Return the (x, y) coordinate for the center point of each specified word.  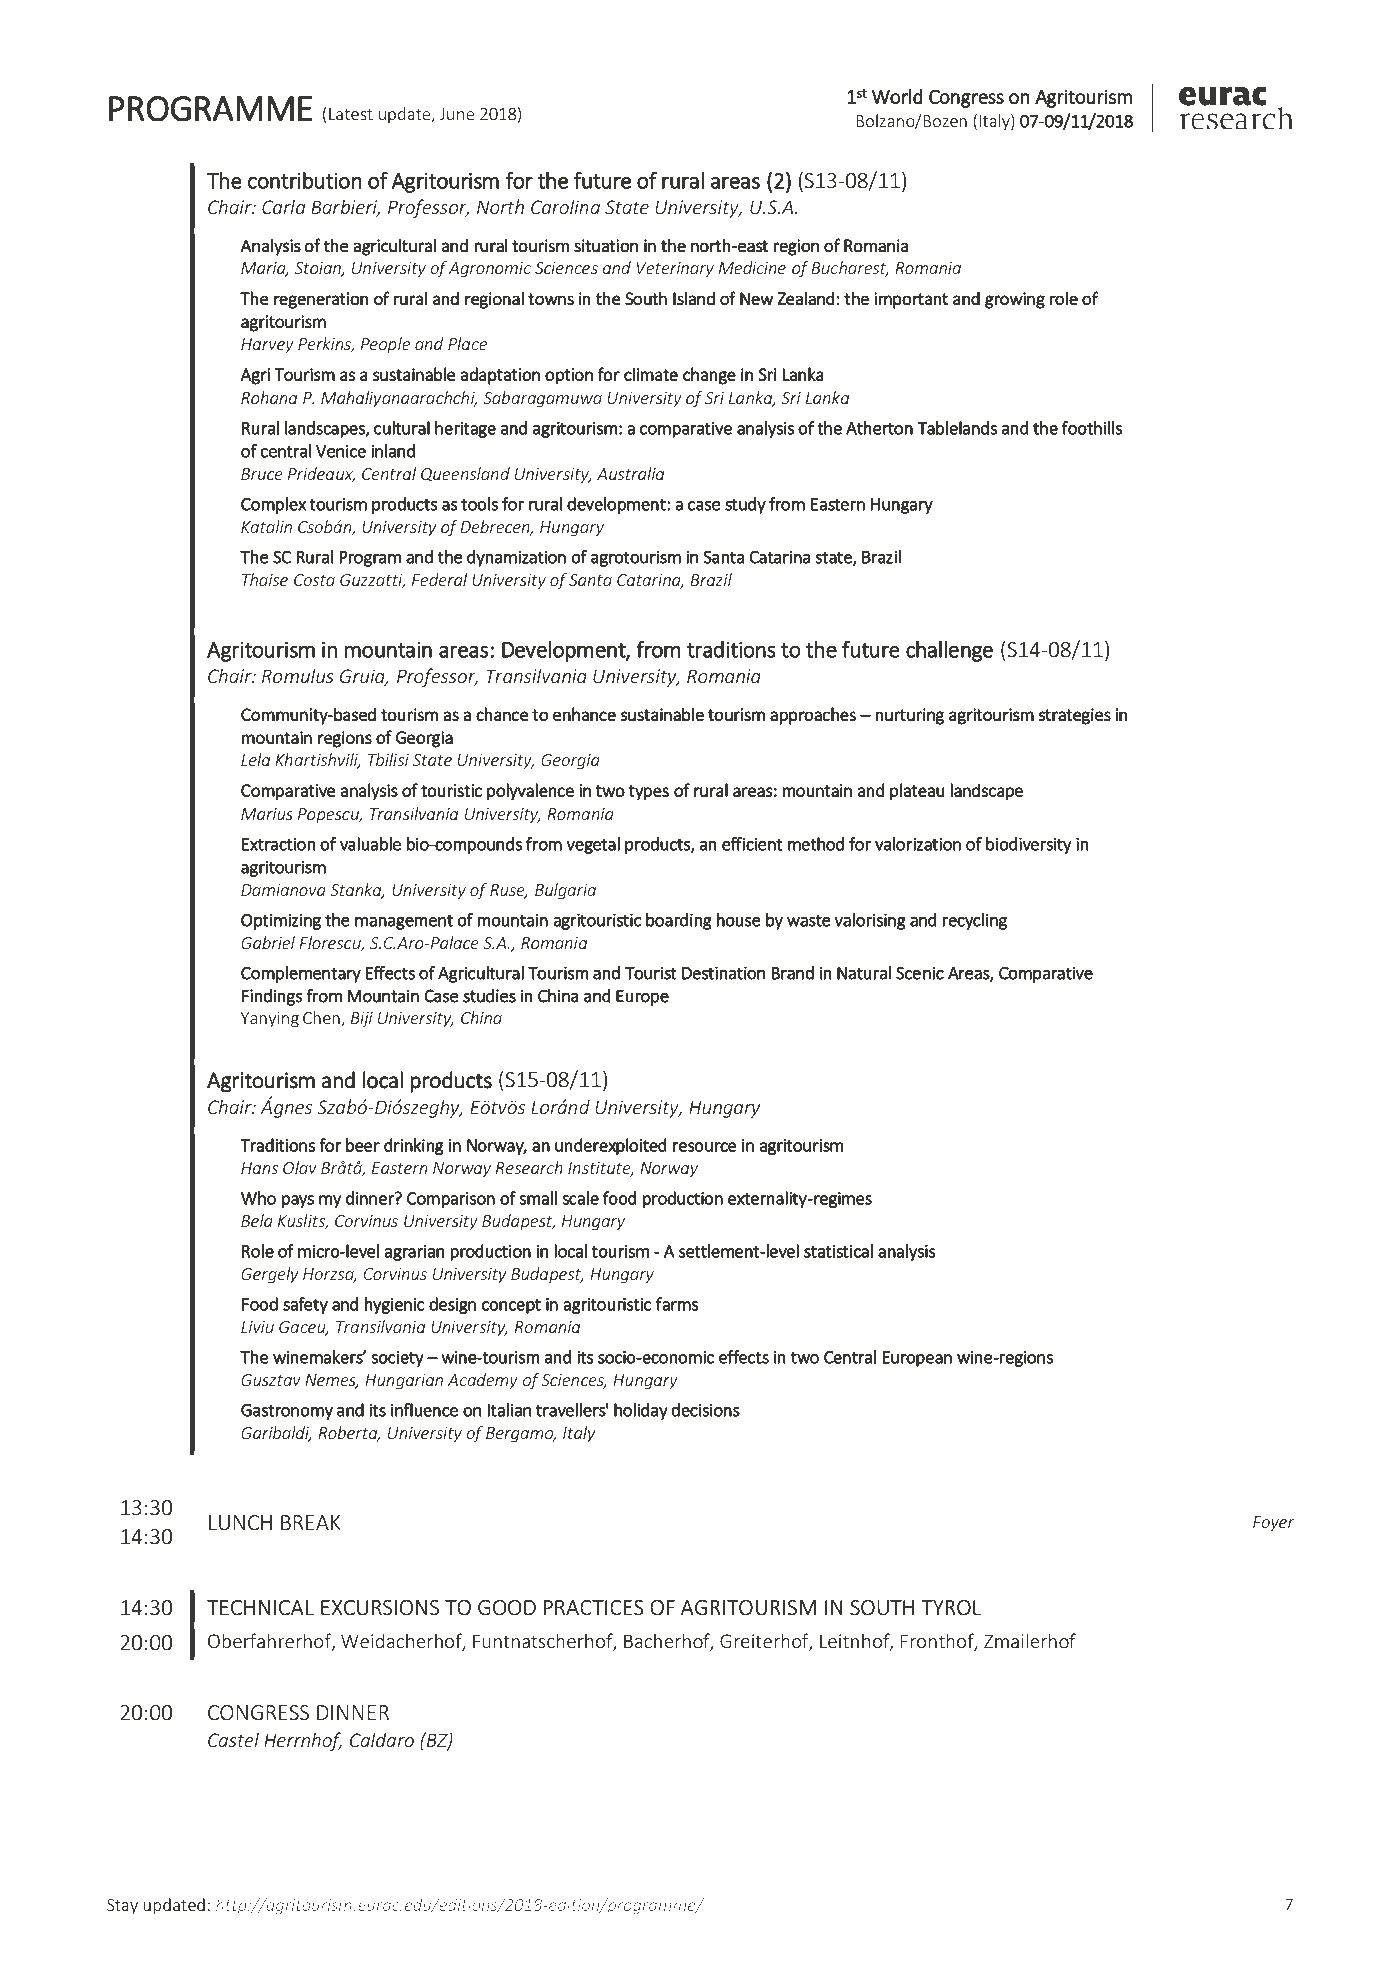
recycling (975, 921)
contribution (304, 180)
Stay (122, 1906)
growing (1015, 300)
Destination (723, 973)
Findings (272, 997)
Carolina (565, 206)
